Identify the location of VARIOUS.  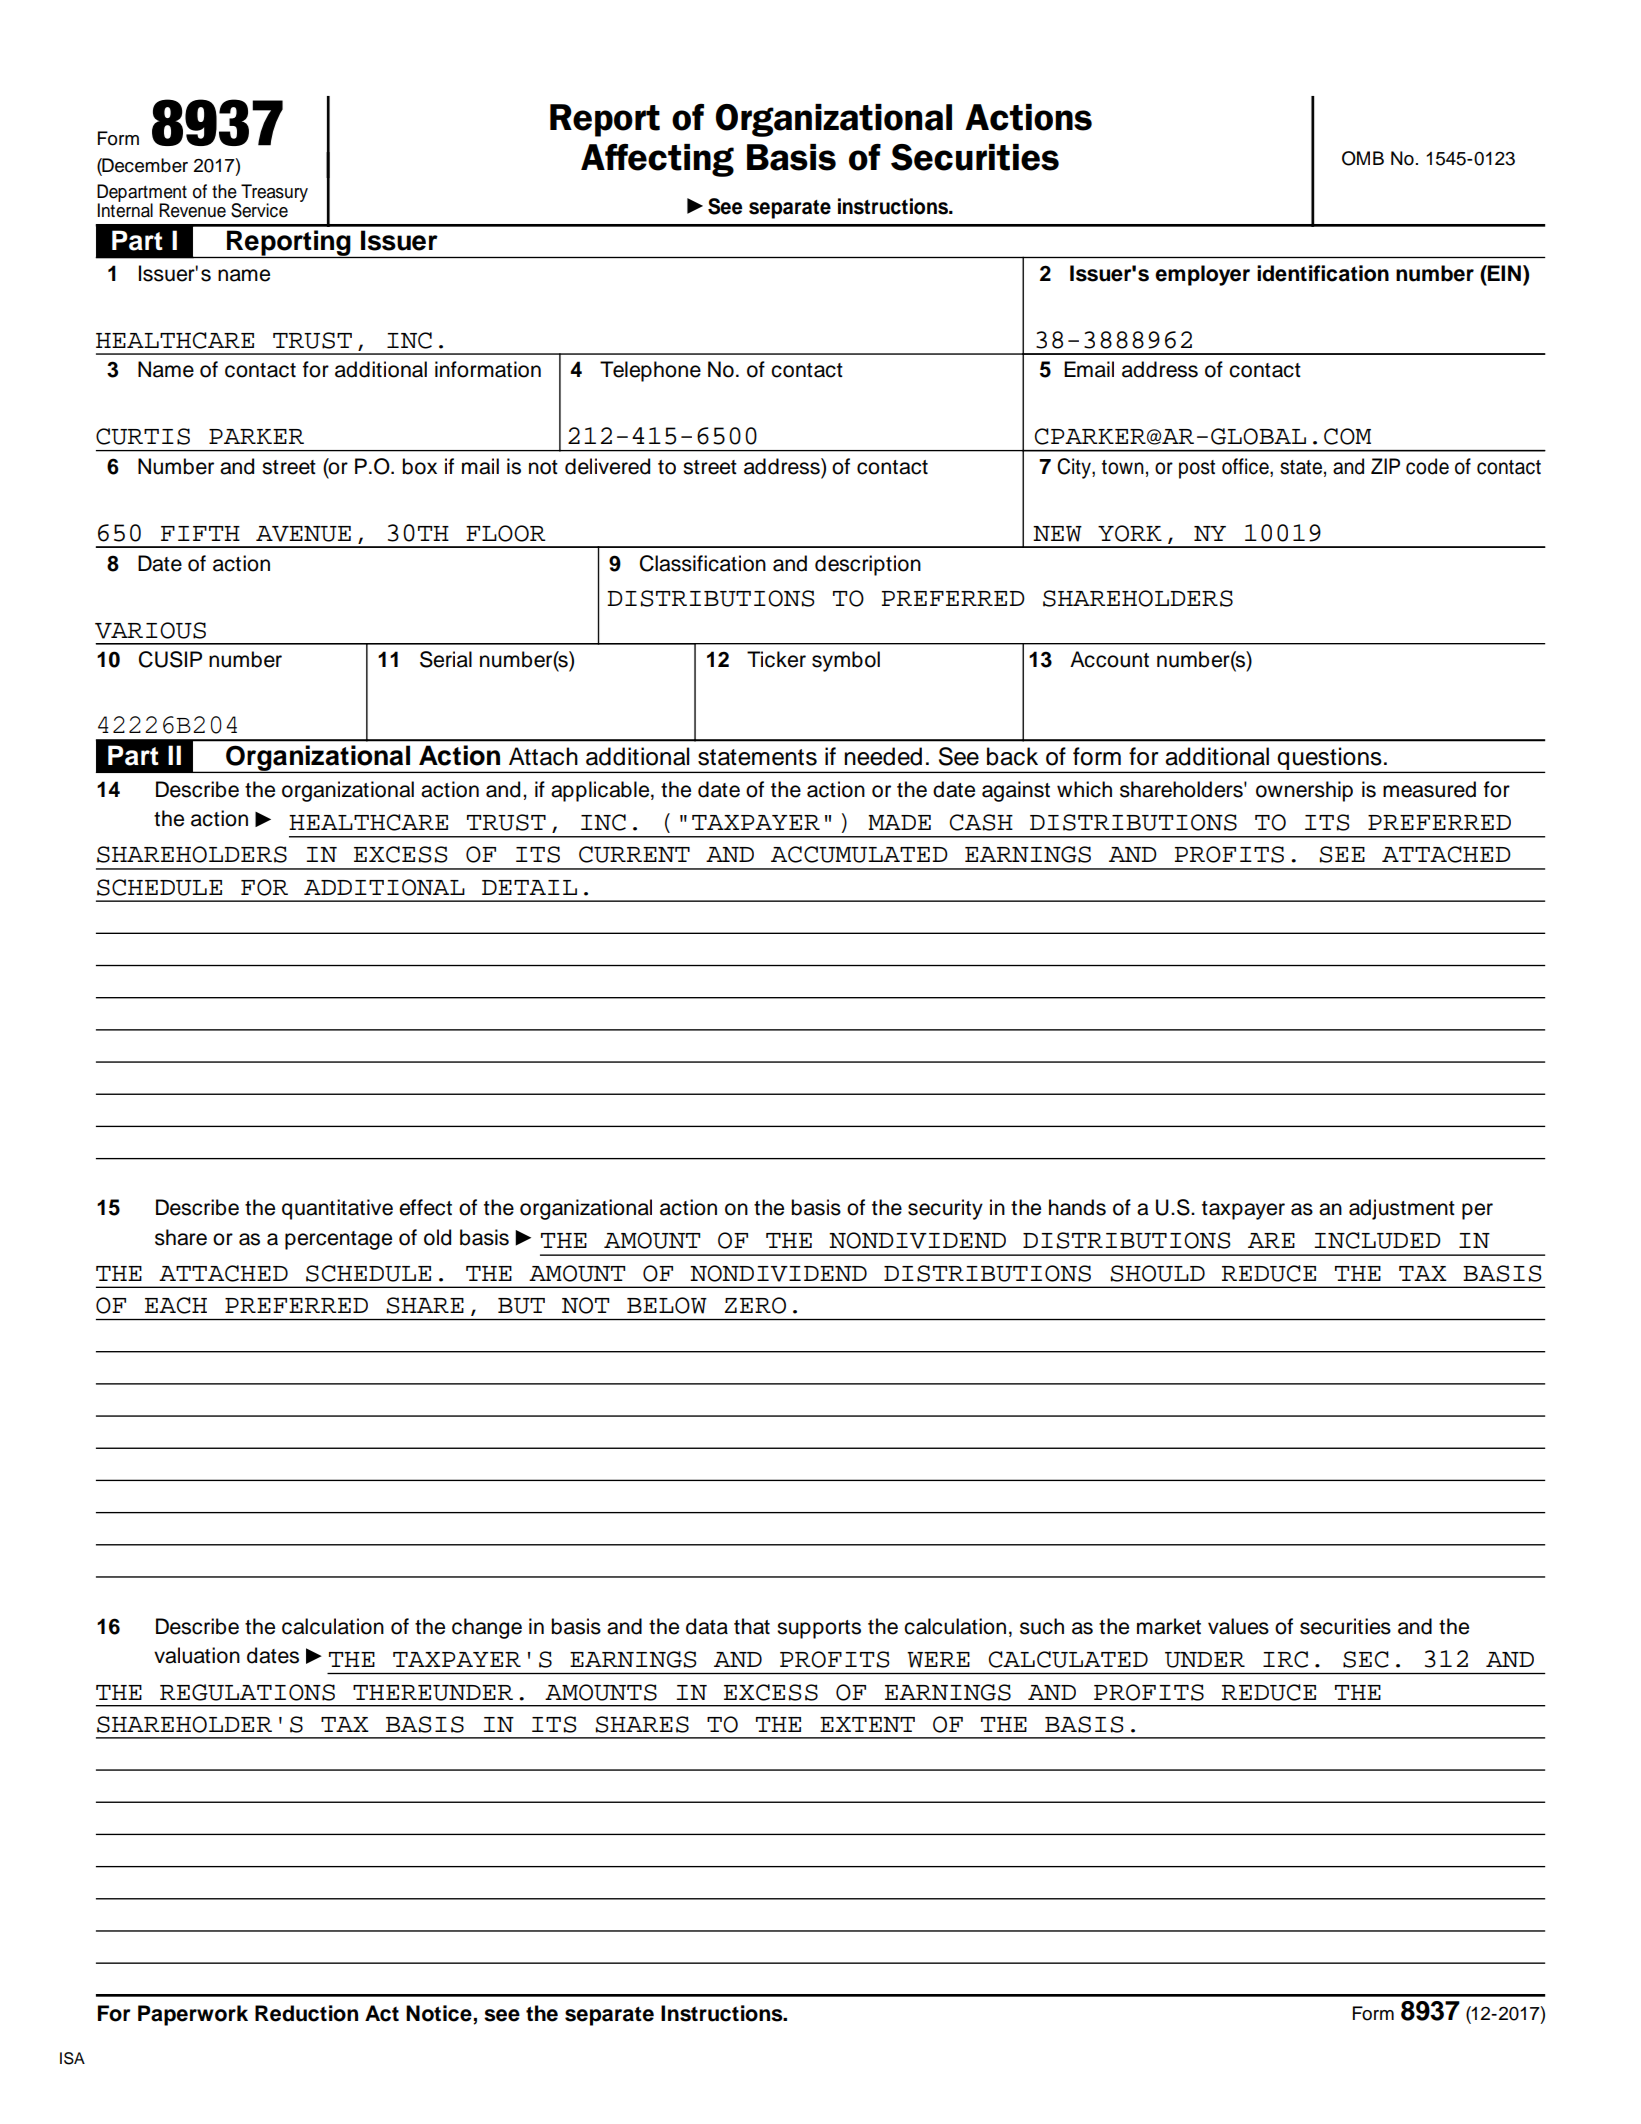
(150, 630).
